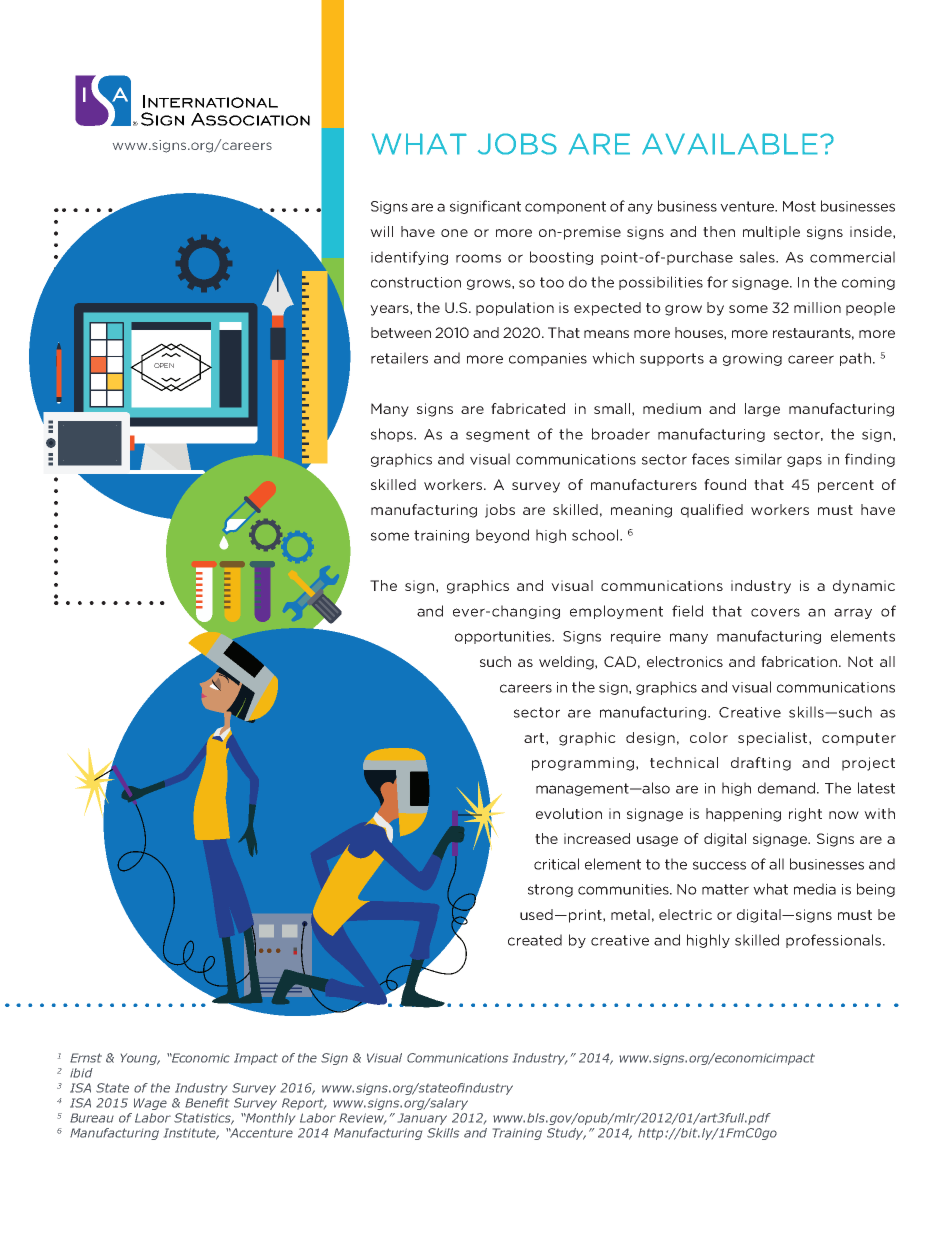 This page has height=1233, width=952. I want to click on drafting, so click(761, 764).
